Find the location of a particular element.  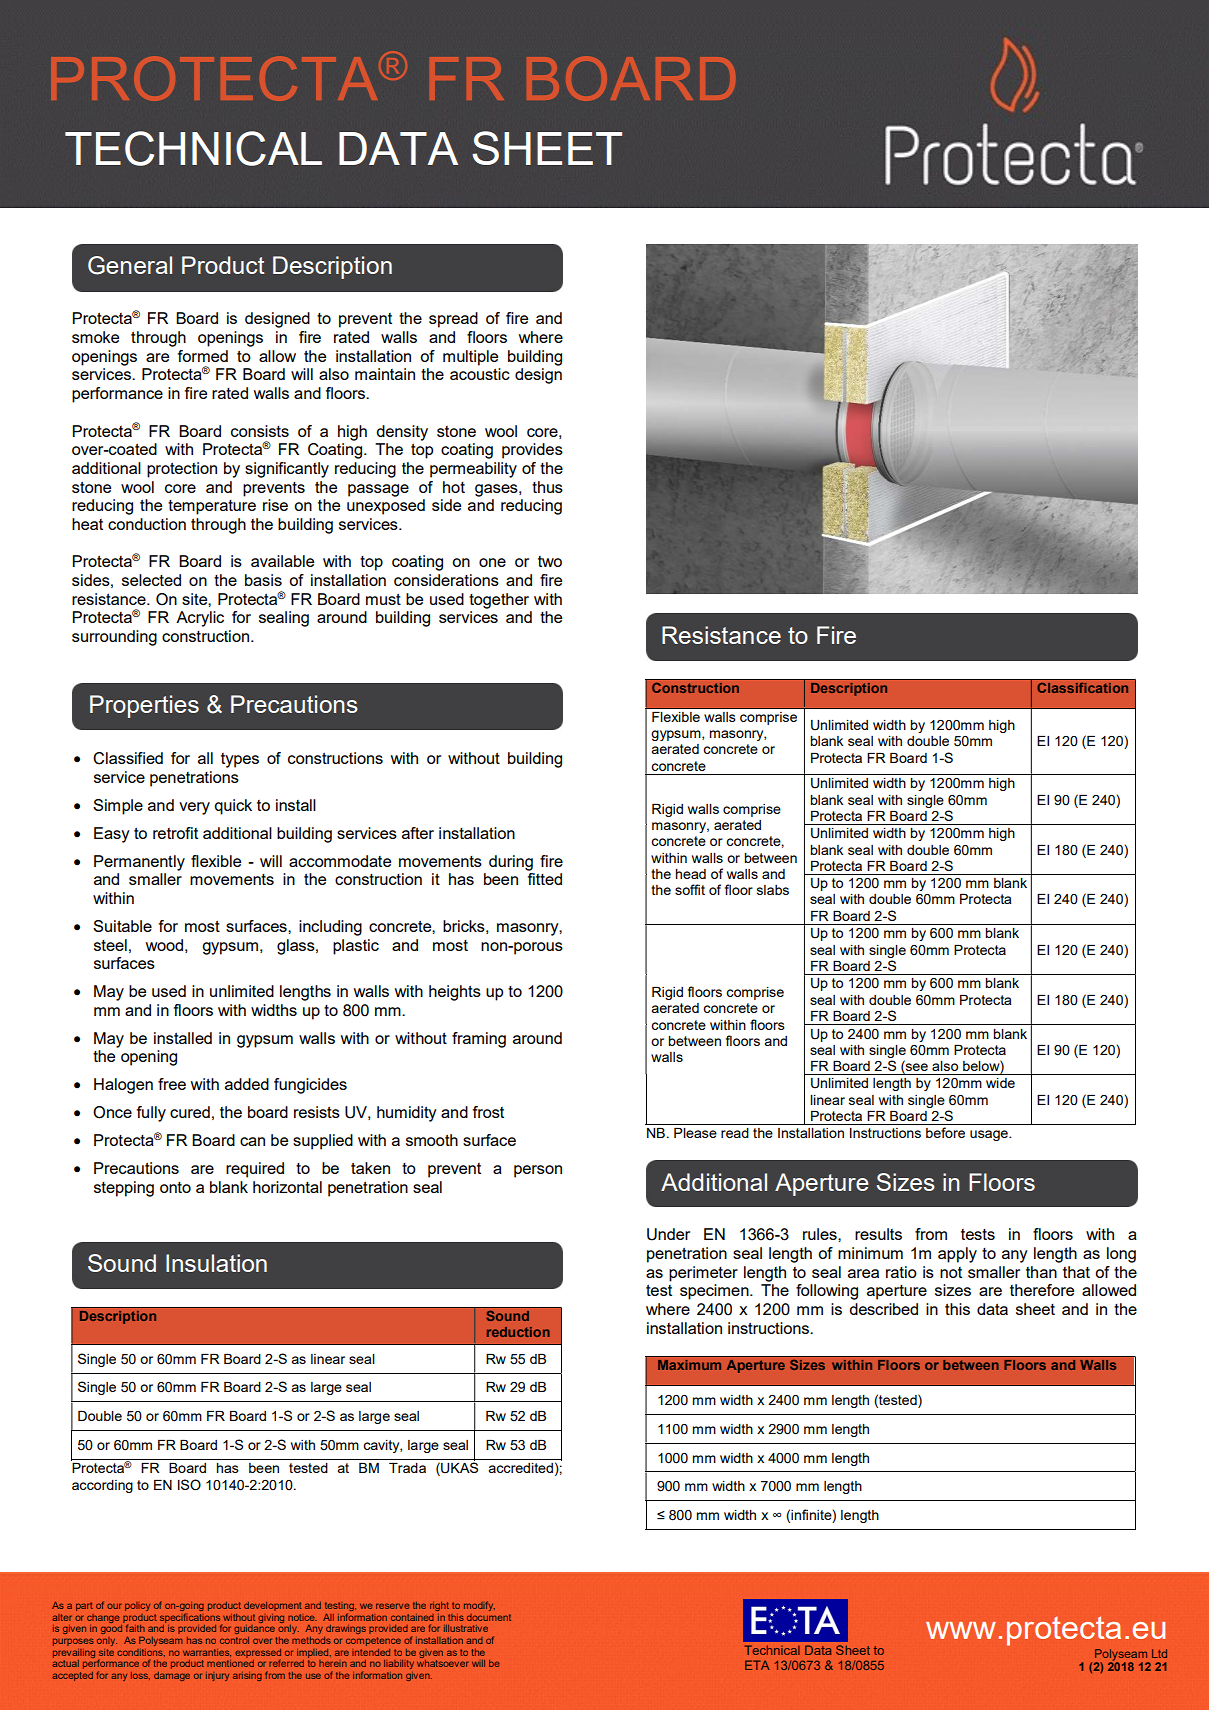

retrofit is located at coordinates (175, 833).
